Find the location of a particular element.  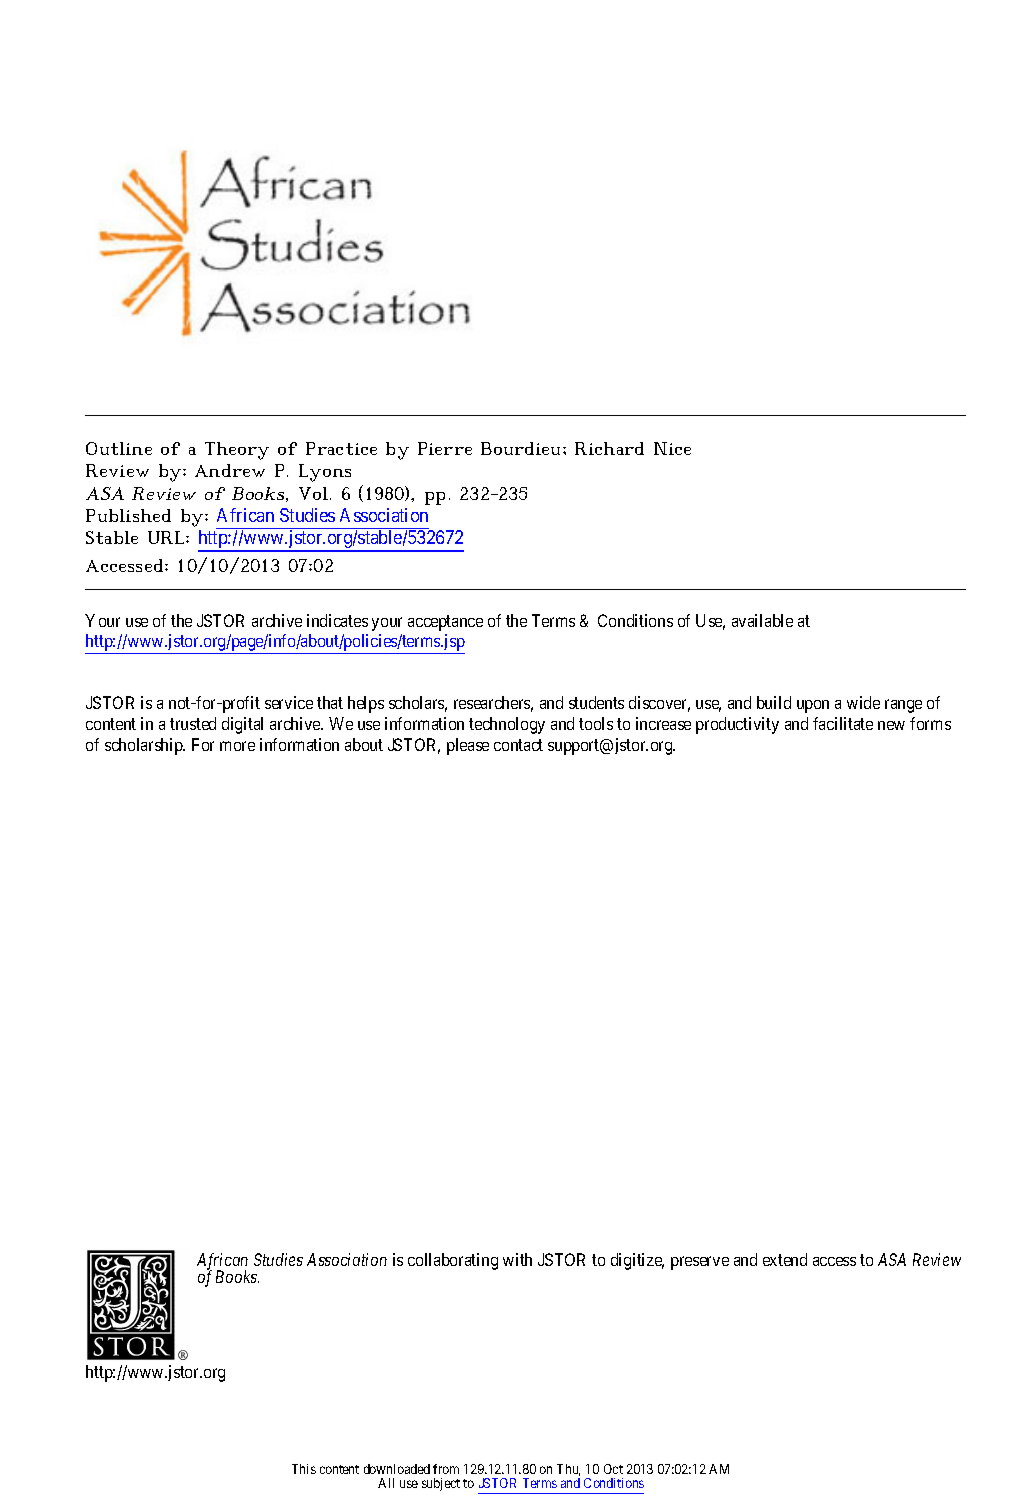

with is located at coordinates (517, 1259).
